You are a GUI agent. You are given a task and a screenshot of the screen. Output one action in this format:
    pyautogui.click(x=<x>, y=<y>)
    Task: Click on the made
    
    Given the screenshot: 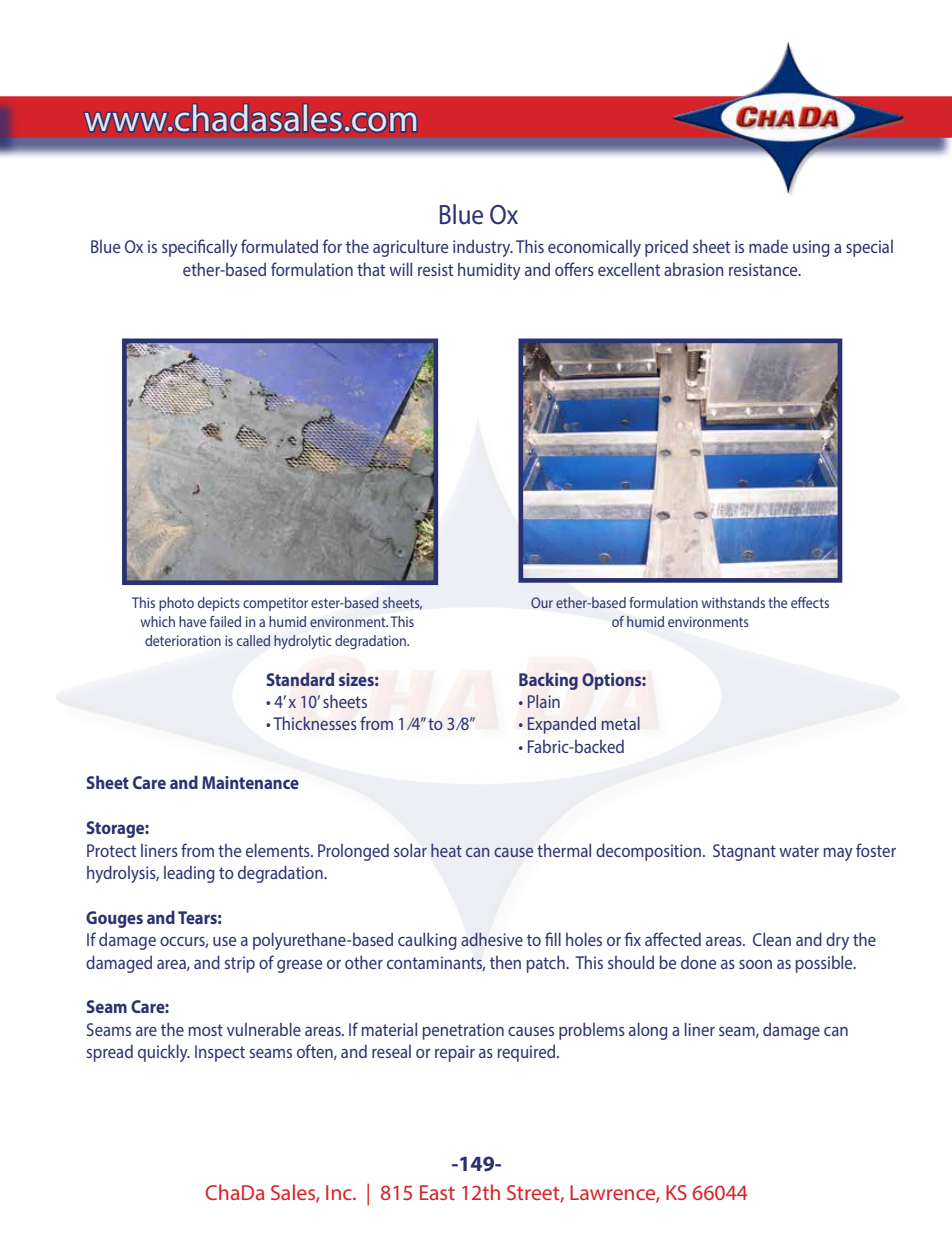 What is the action you would take?
    pyautogui.click(x=768, y=246)
